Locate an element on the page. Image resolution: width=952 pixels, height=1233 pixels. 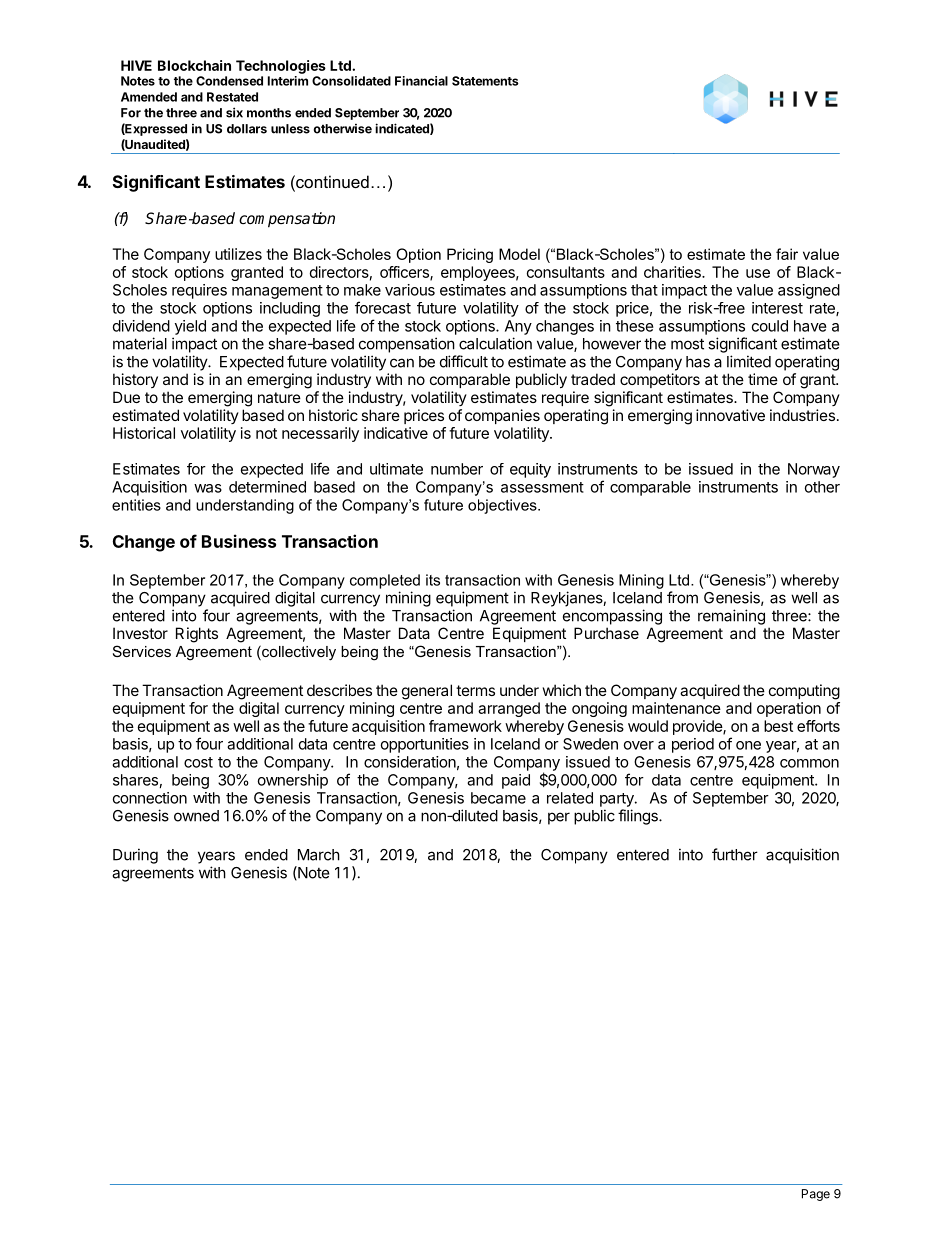
became is located at coordinates (498, 798).
